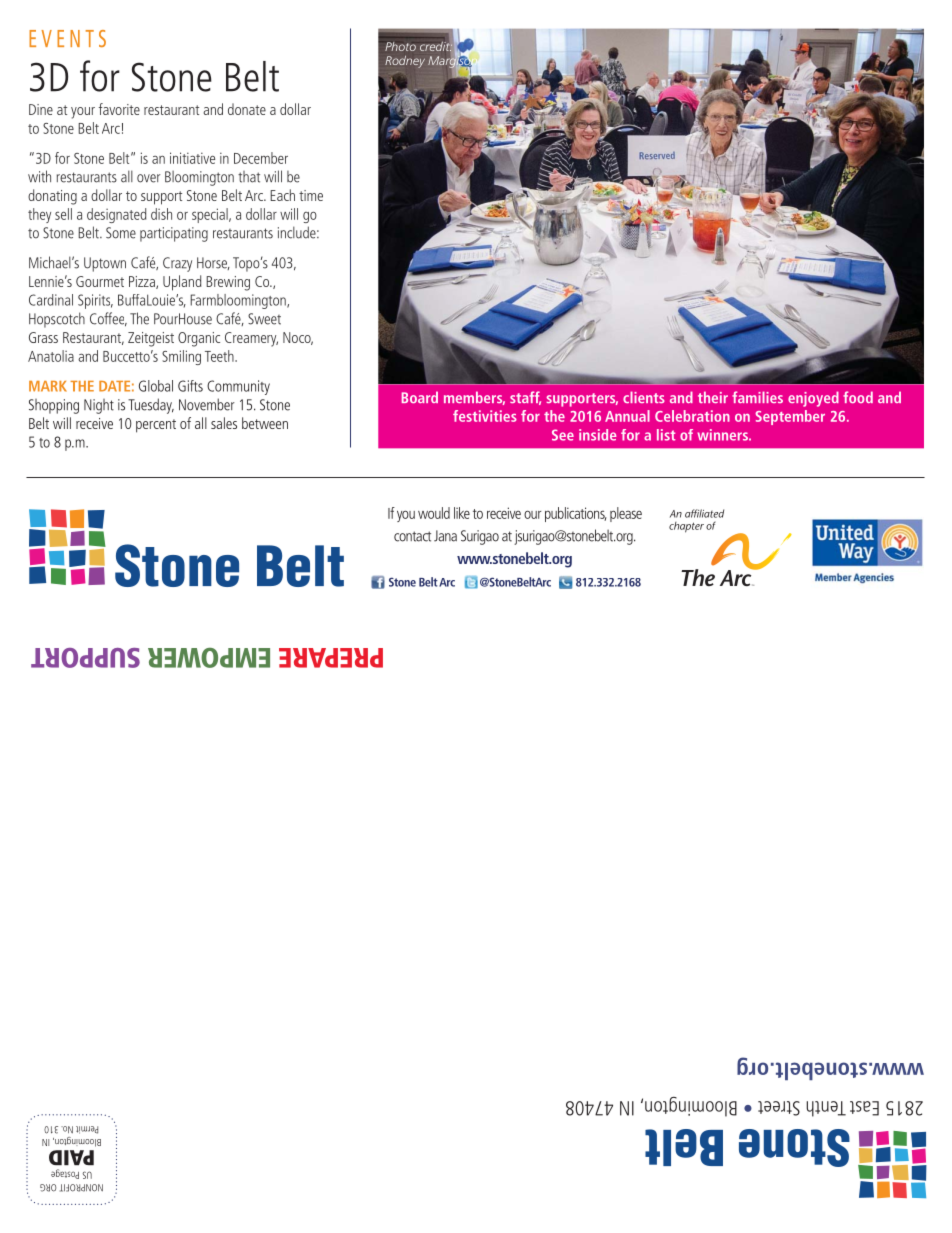 This page has height=1233, width=952. What do you see at coordinates (405, 62) in the page?
I see `Rodney` at bounding box center [405, 62].
